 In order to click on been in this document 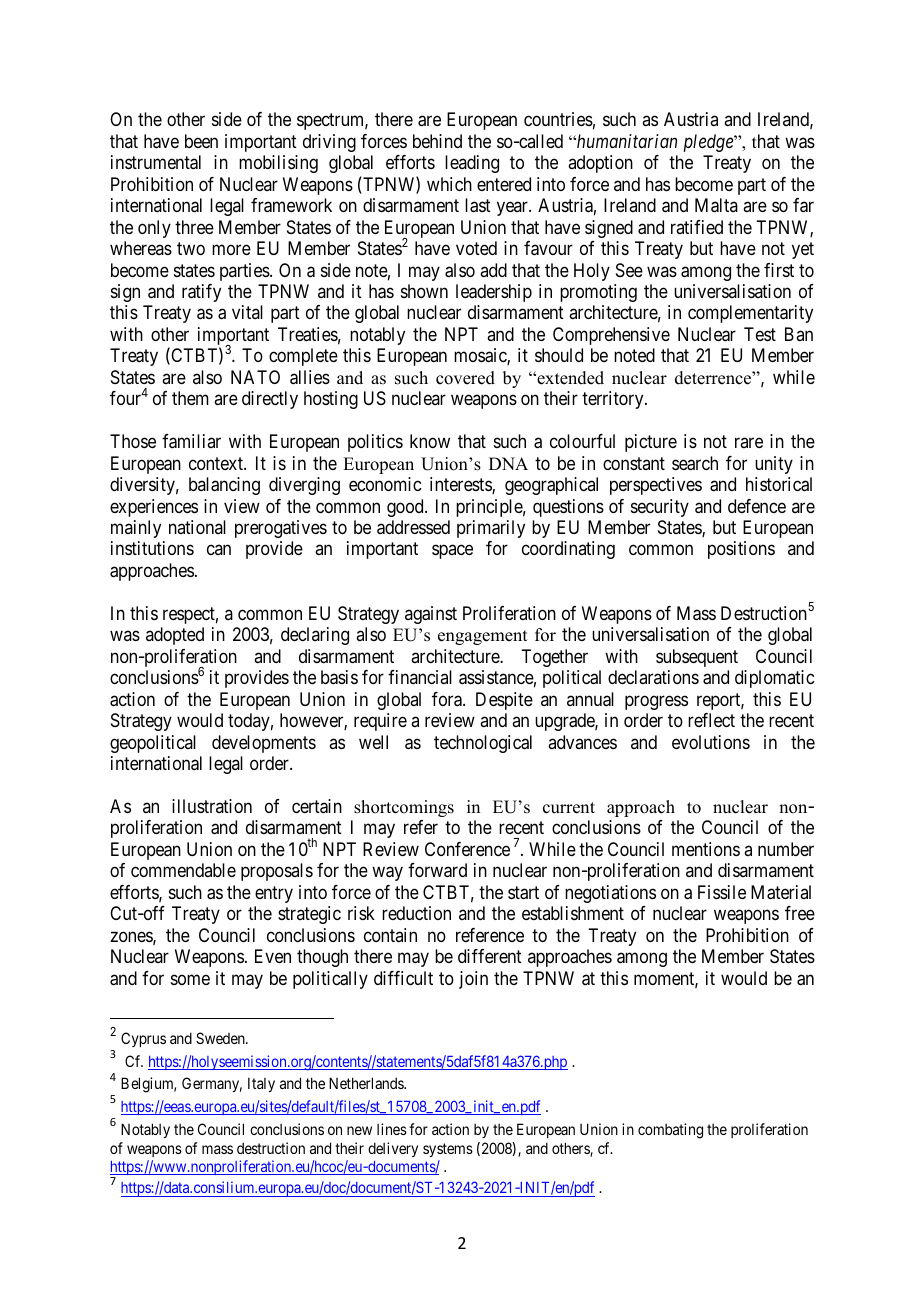, I will do `click(201, 141)`.
